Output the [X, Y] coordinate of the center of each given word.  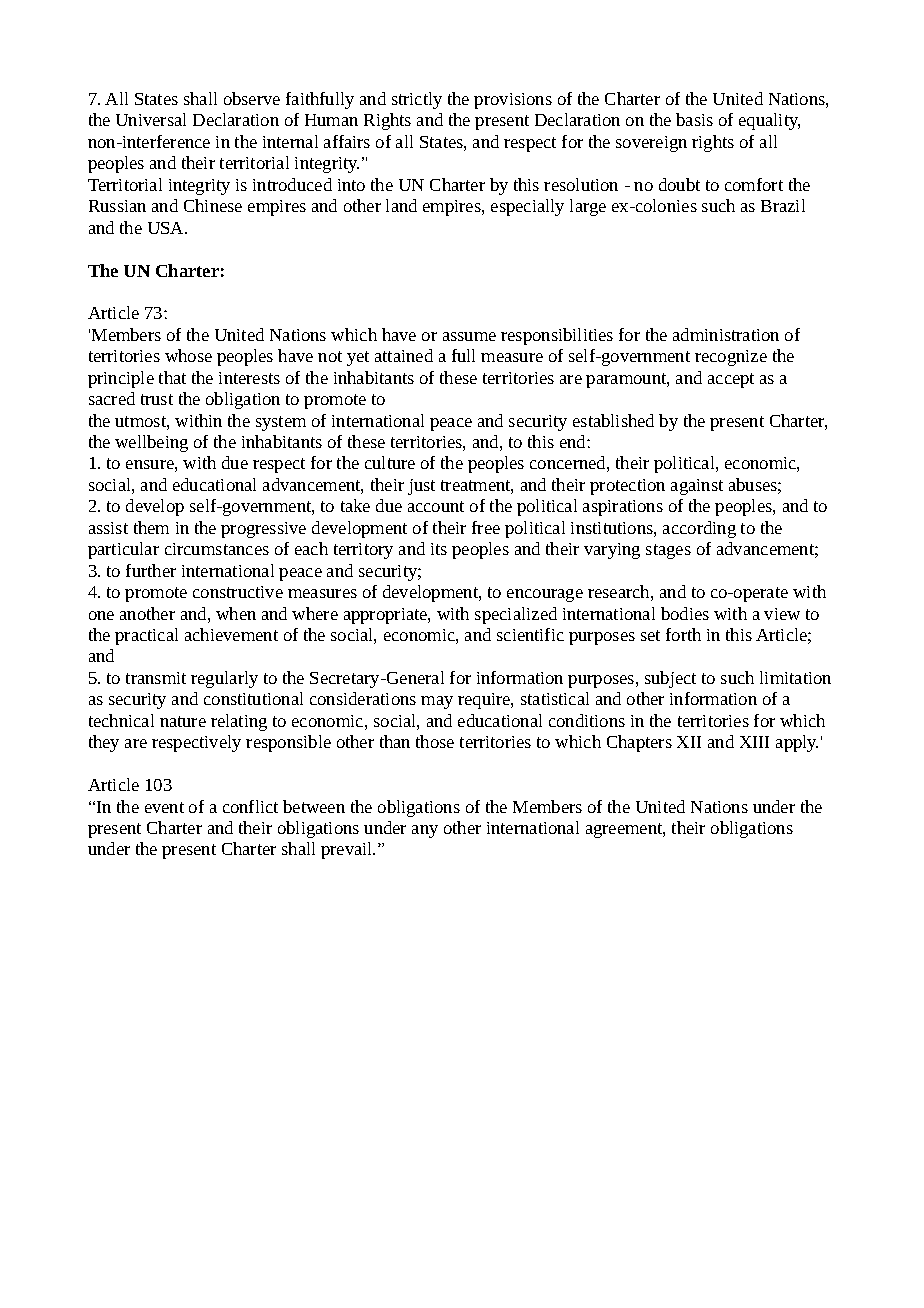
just [421, 487]
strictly [417, 100]
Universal [151, 119]
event [164, 807]
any [425, 831]
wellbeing [151, 443]
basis [694, 119]
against [697, 487]
